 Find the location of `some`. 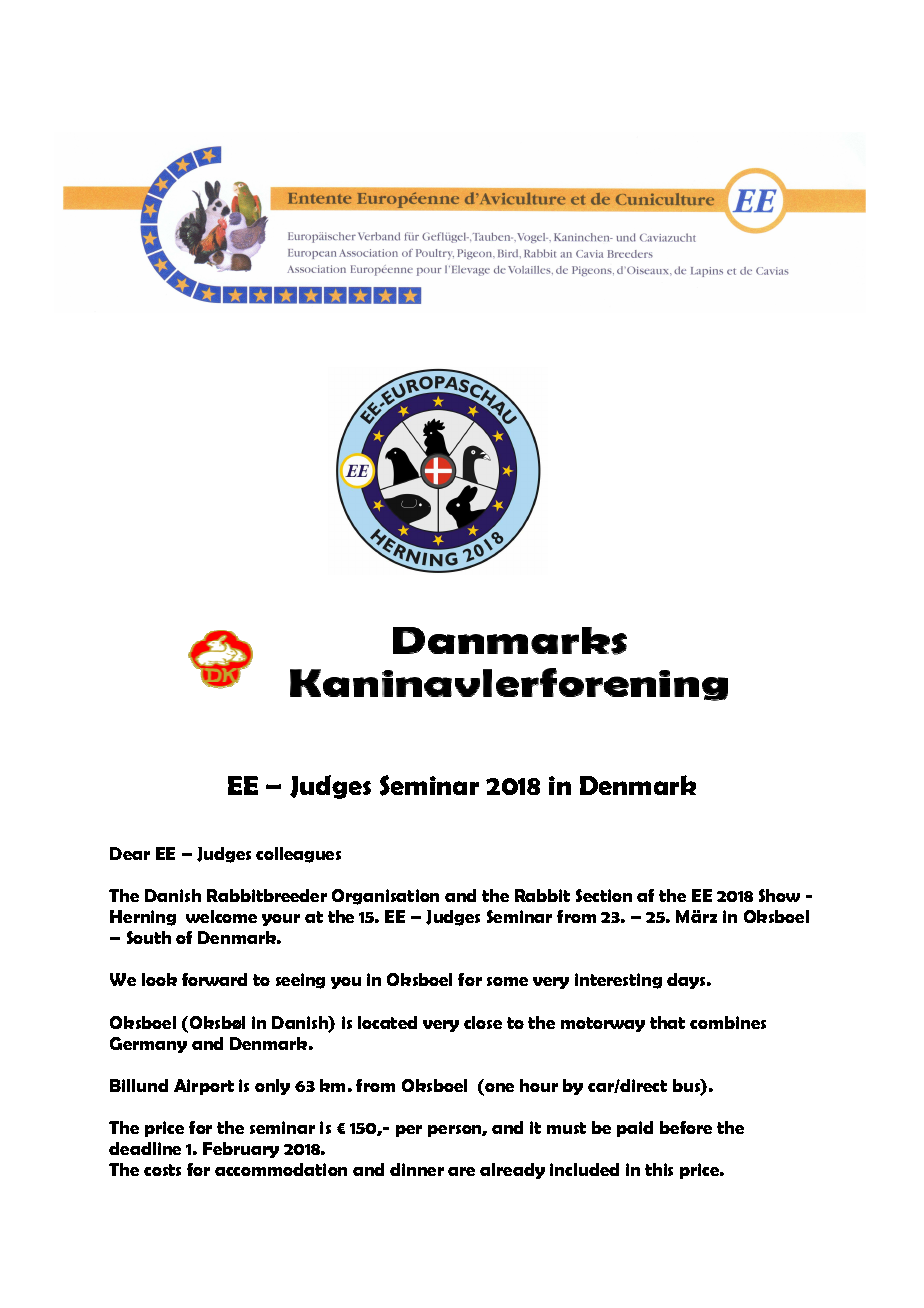

some is located at coordinates (507, 981).
